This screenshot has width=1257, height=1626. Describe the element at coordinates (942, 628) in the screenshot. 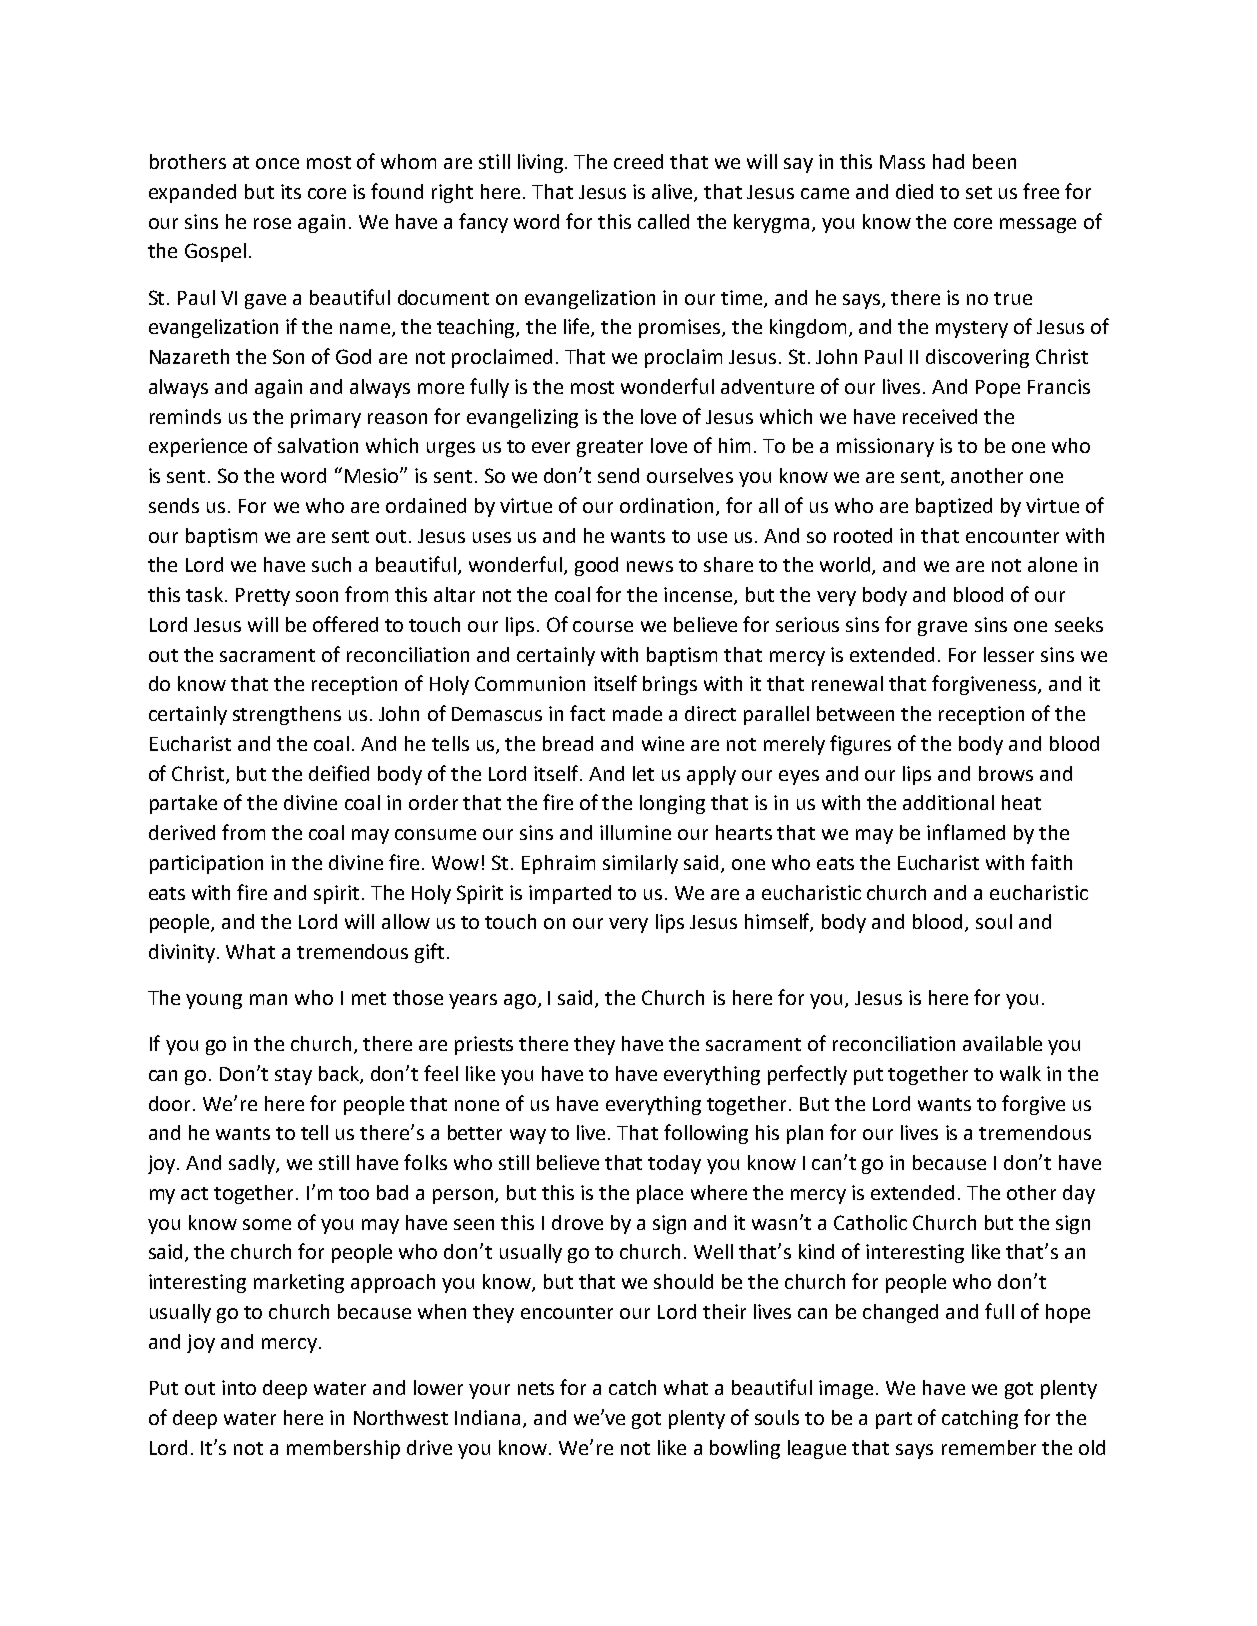

I see `grave` at that location.
